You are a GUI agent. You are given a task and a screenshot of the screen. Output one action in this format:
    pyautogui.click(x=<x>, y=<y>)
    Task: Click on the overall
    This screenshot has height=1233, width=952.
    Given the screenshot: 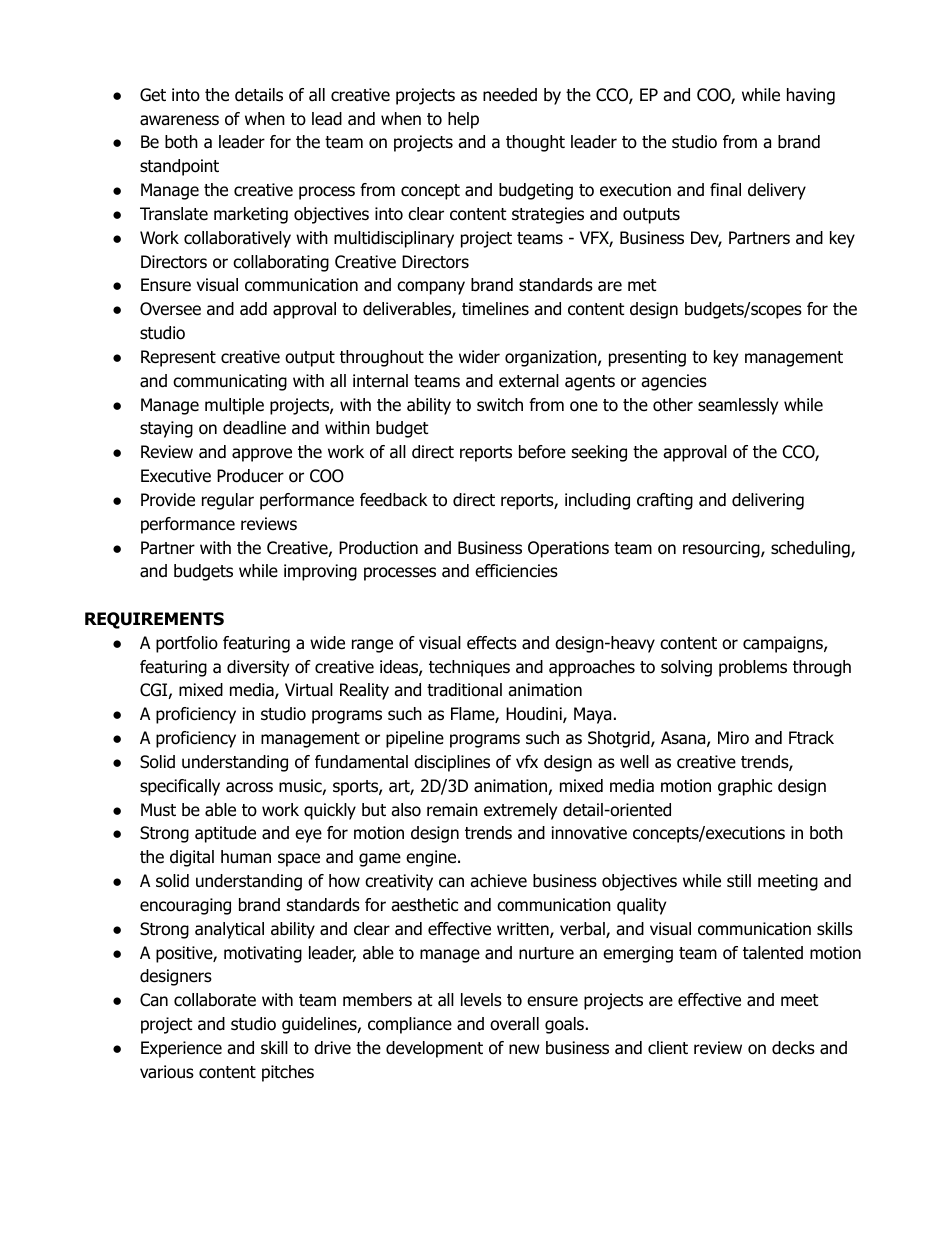 What is the action you would take?
    pyautogui.click(x=514, y=1024)
